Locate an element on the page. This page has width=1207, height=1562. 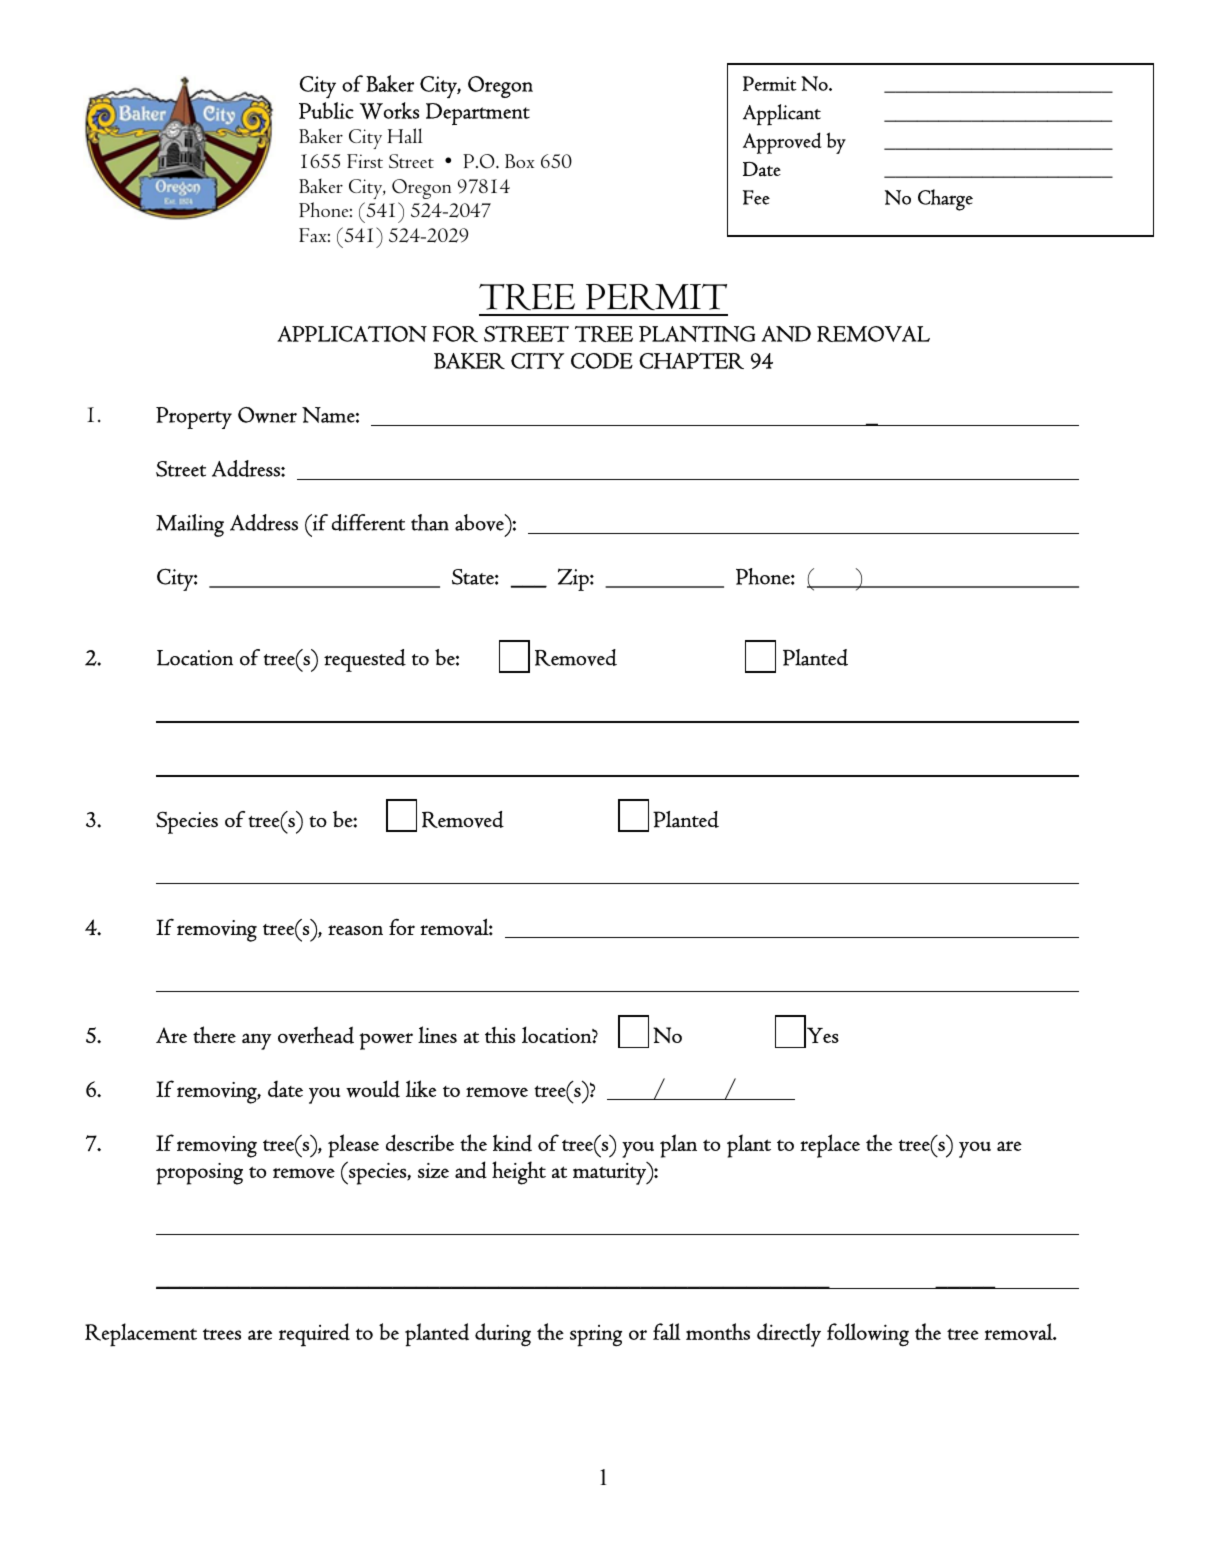
spring is located at coordinates (596, 1336).
